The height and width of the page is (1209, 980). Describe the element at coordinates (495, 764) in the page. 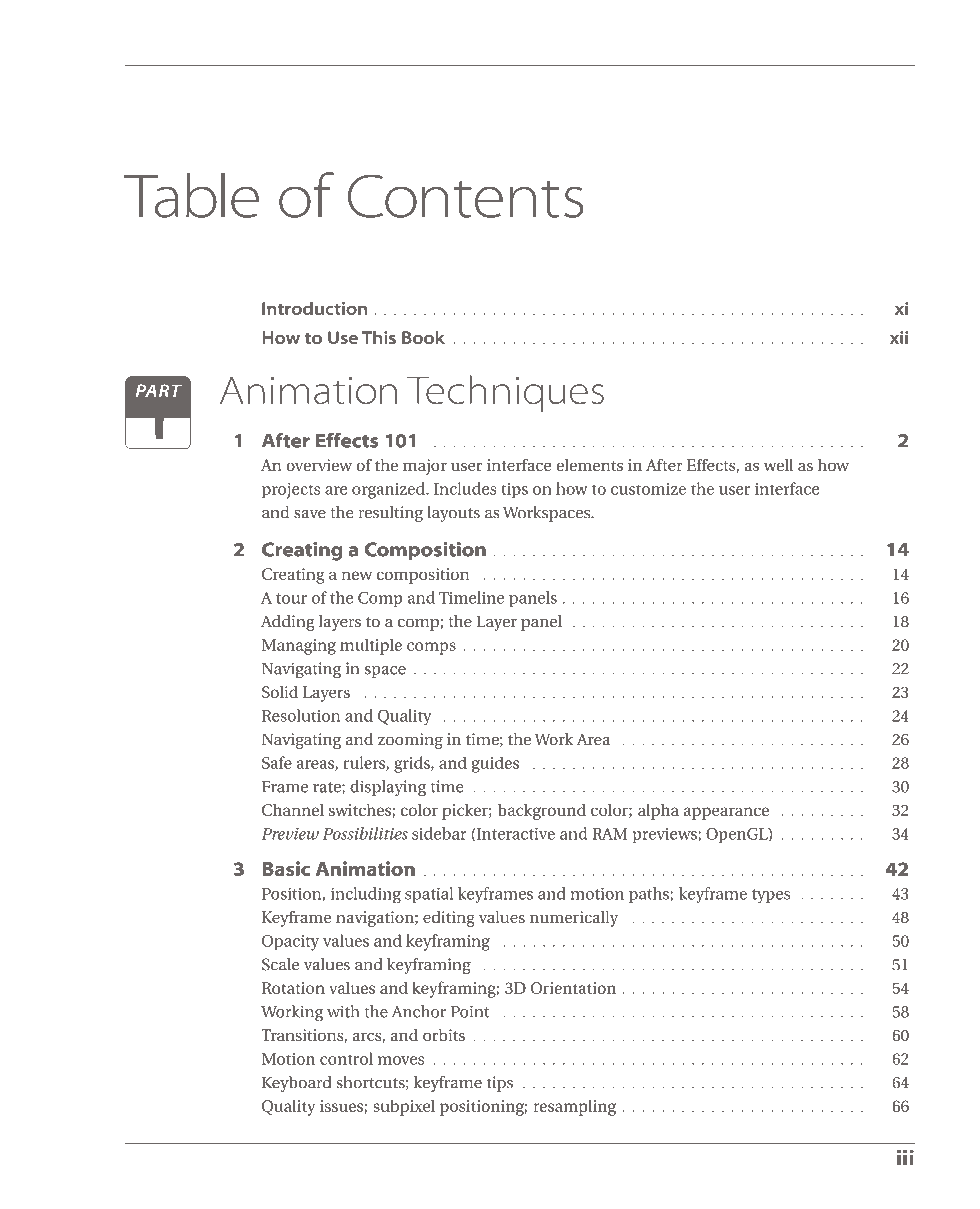

I see `guides` at that location.
